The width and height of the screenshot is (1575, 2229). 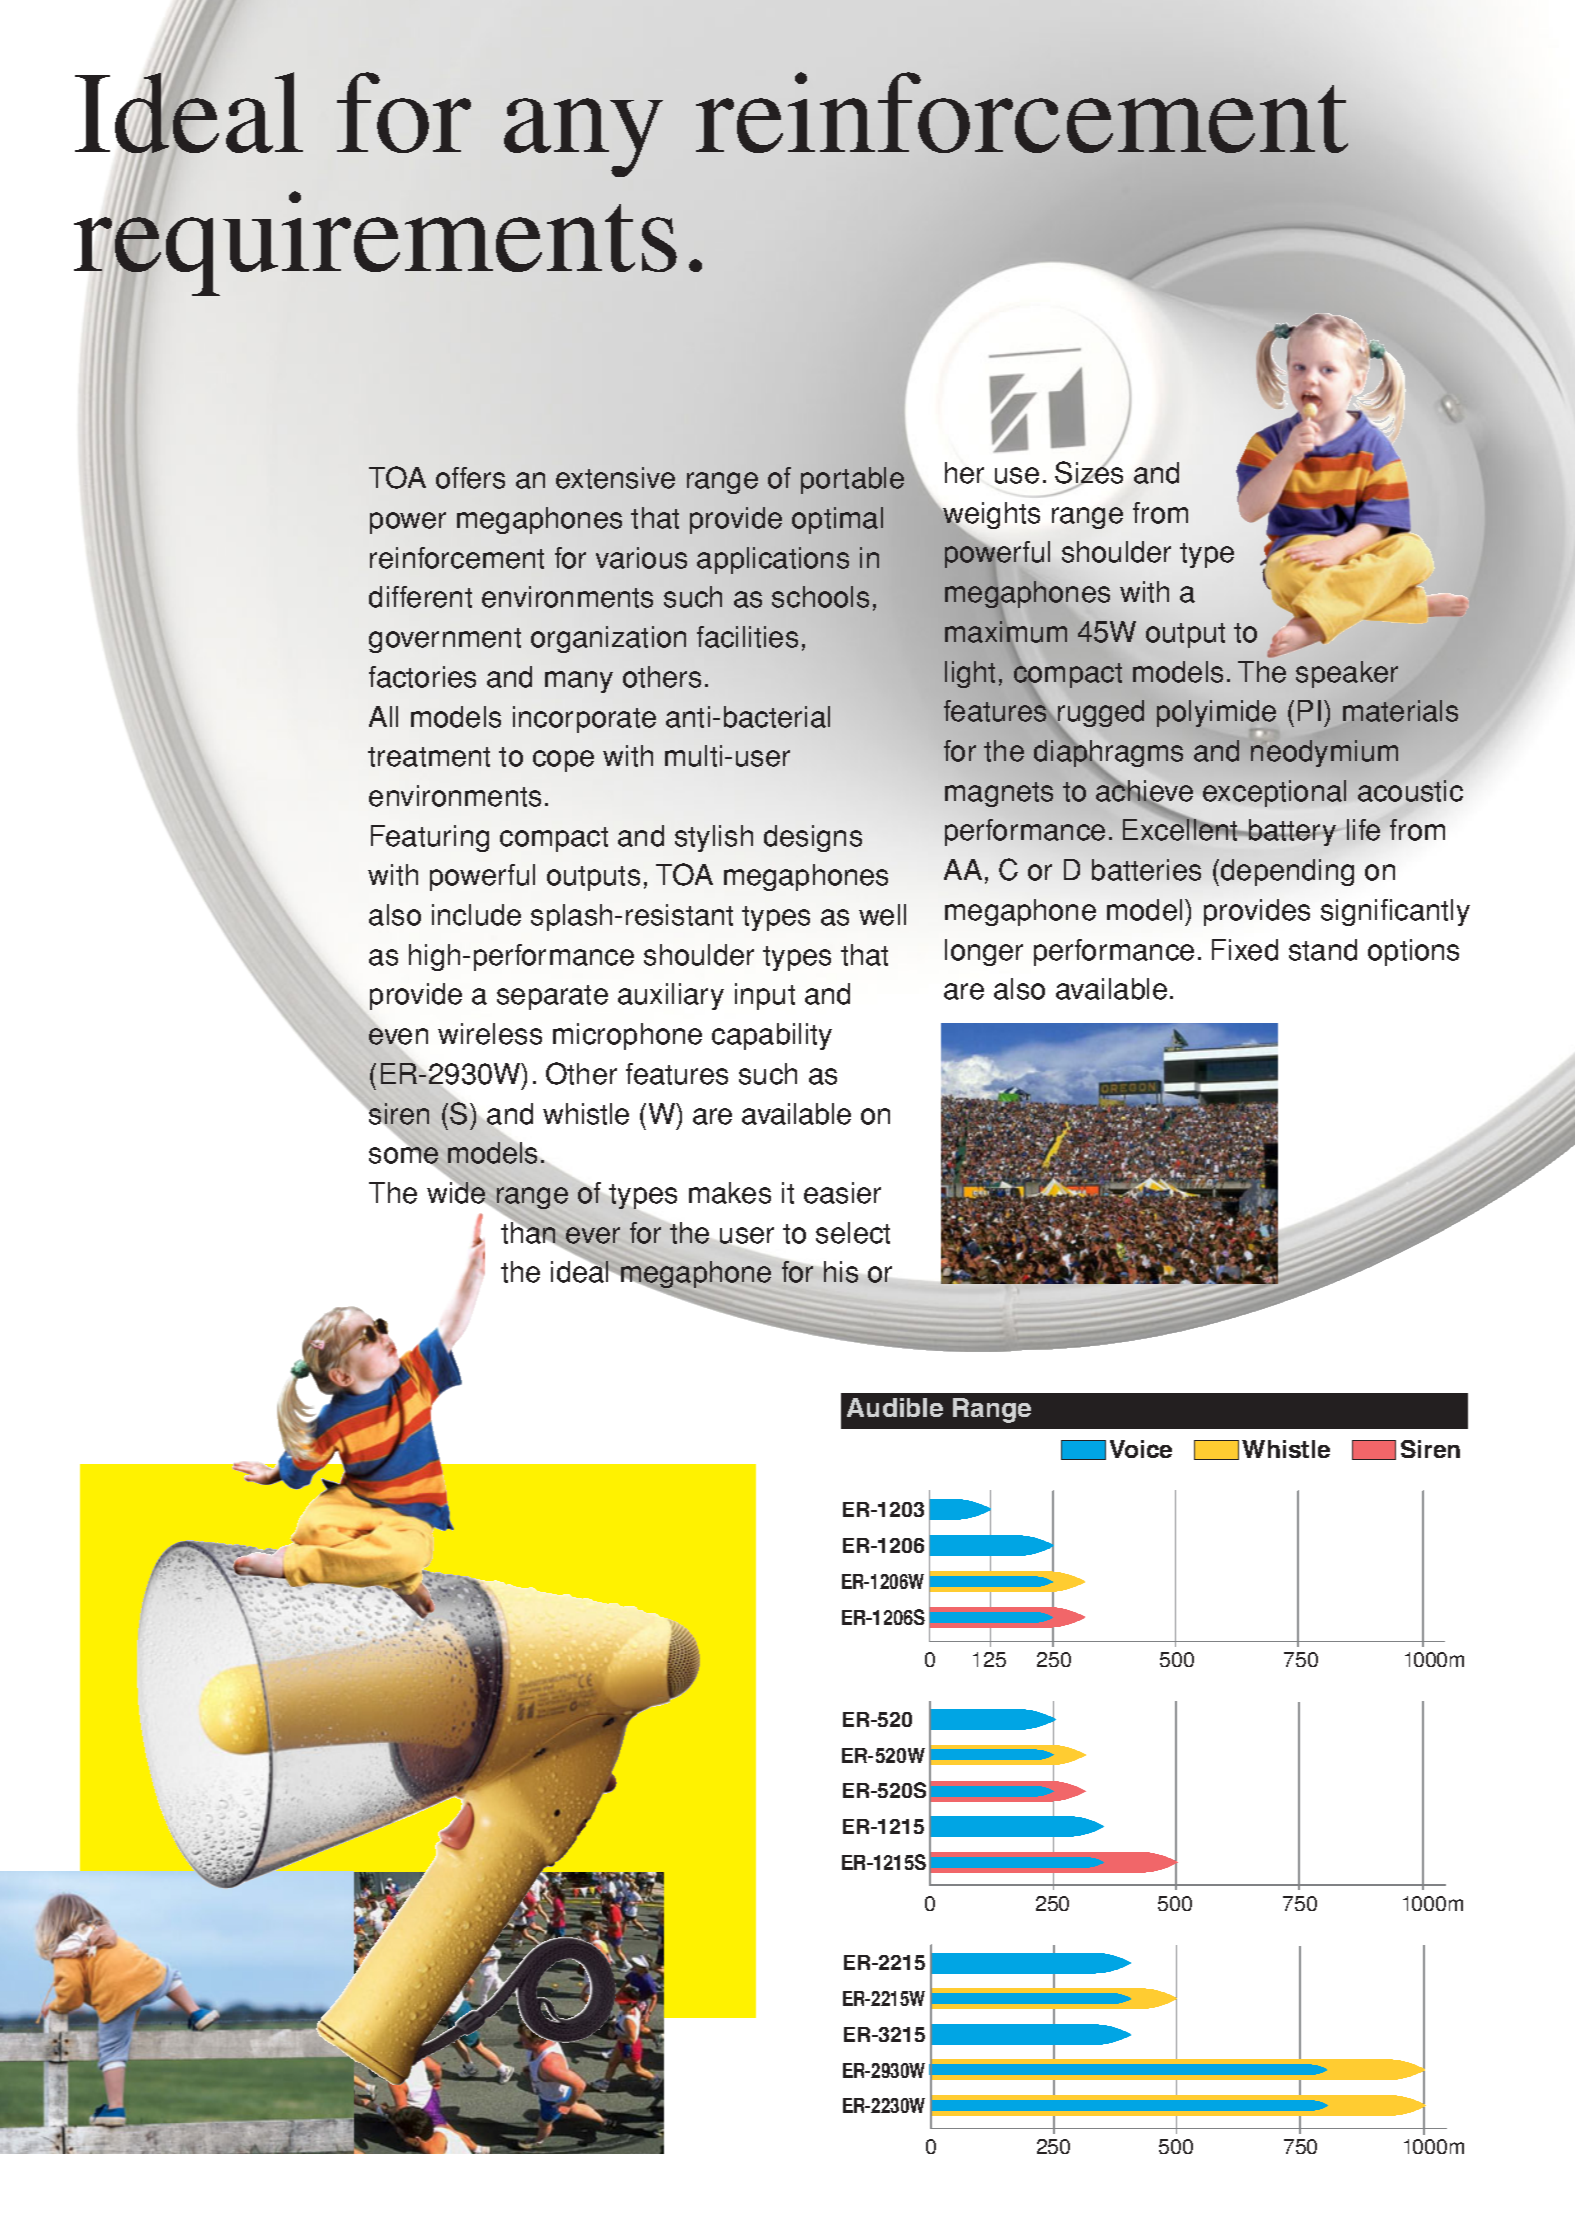 What do you see at coordinates (375, 245) in the screenshot?
I see `requirements` at bounding box center [375, 245].
